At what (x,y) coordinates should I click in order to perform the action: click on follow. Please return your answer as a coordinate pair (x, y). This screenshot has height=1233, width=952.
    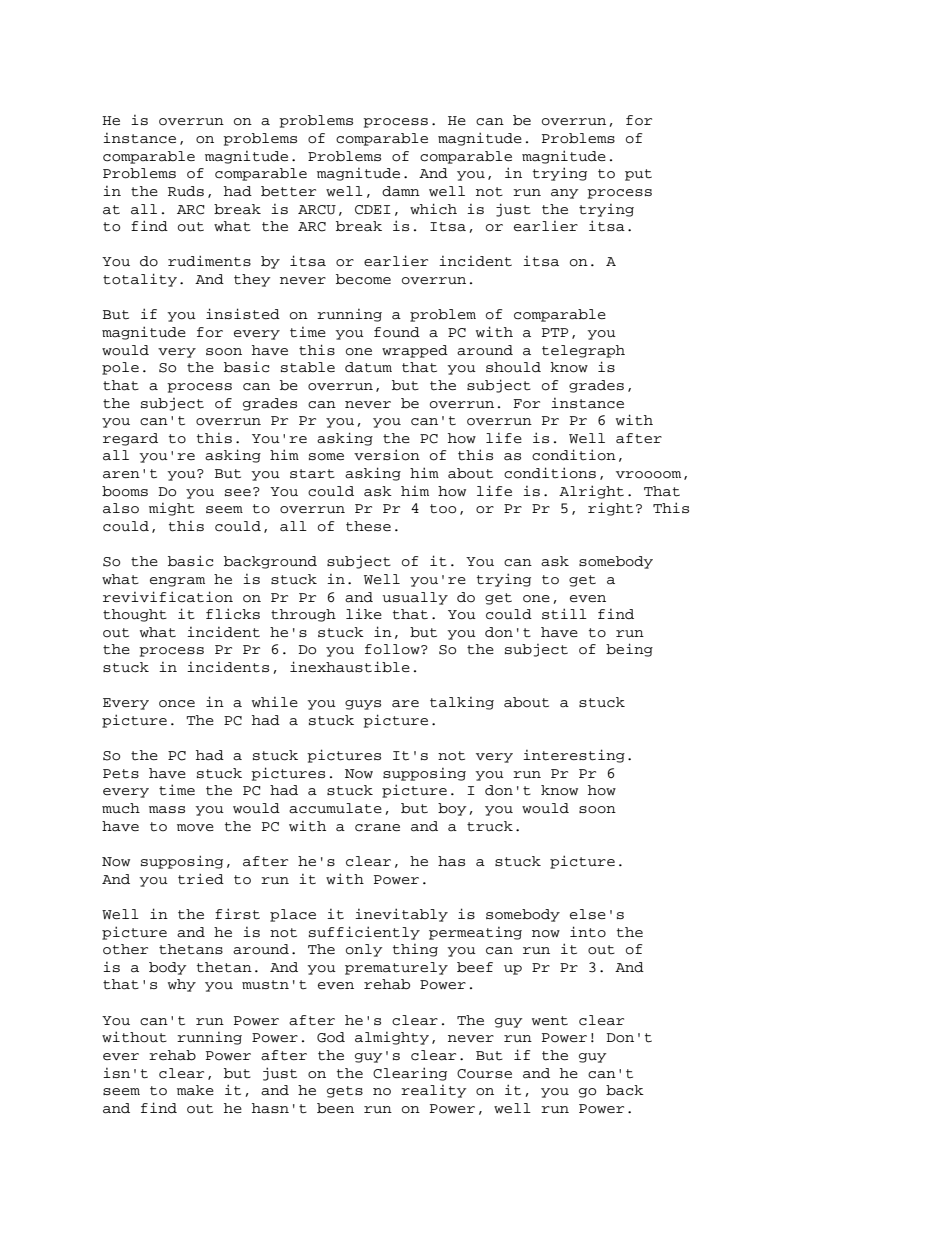
    Looking at the image, I should click on (393, 649).
